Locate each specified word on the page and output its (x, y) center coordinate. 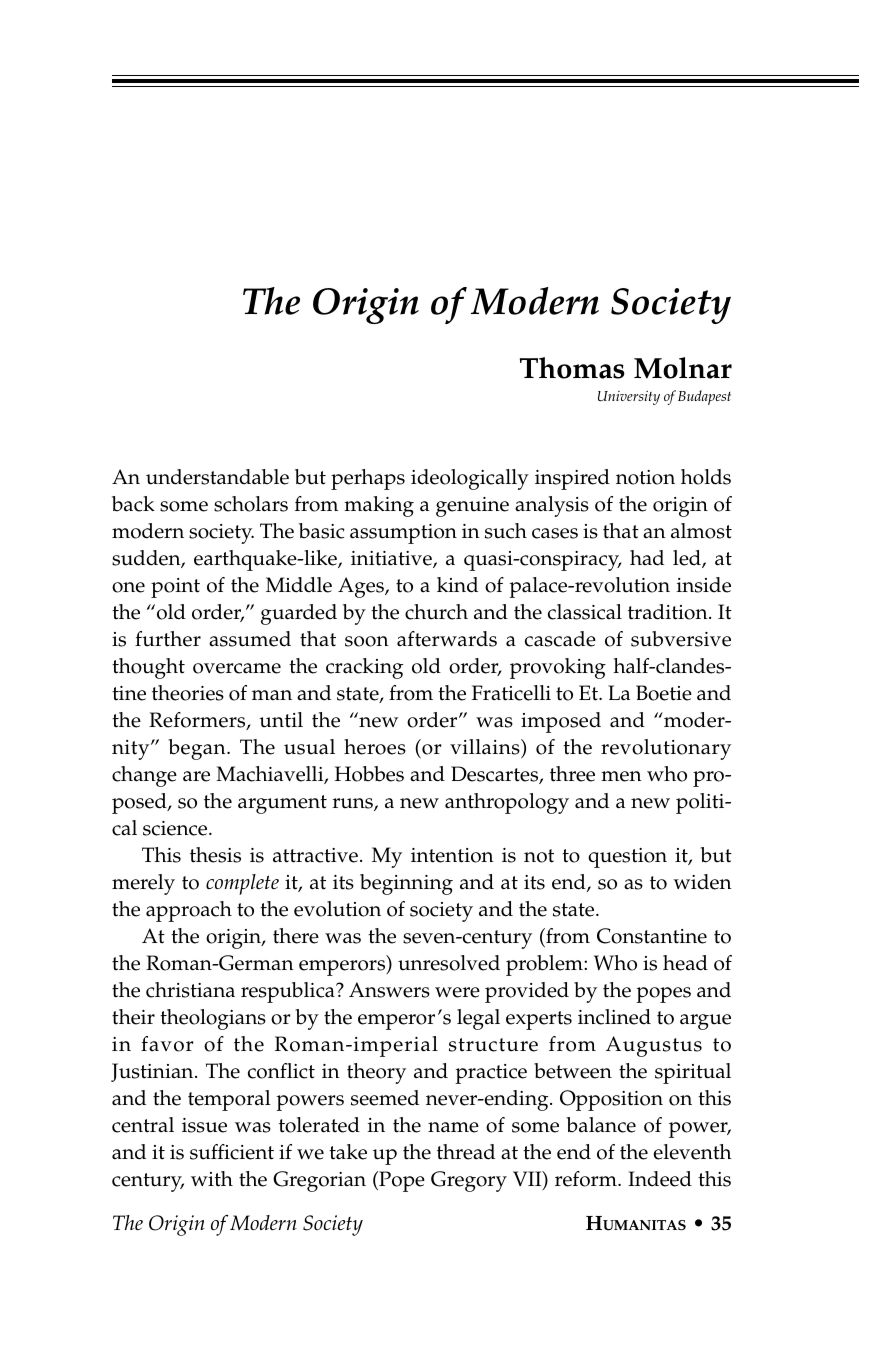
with (212, 1179)
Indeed (660, 1179)
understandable (217, 477)
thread (466, 1152)
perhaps (368, 479)
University (629, 397)
